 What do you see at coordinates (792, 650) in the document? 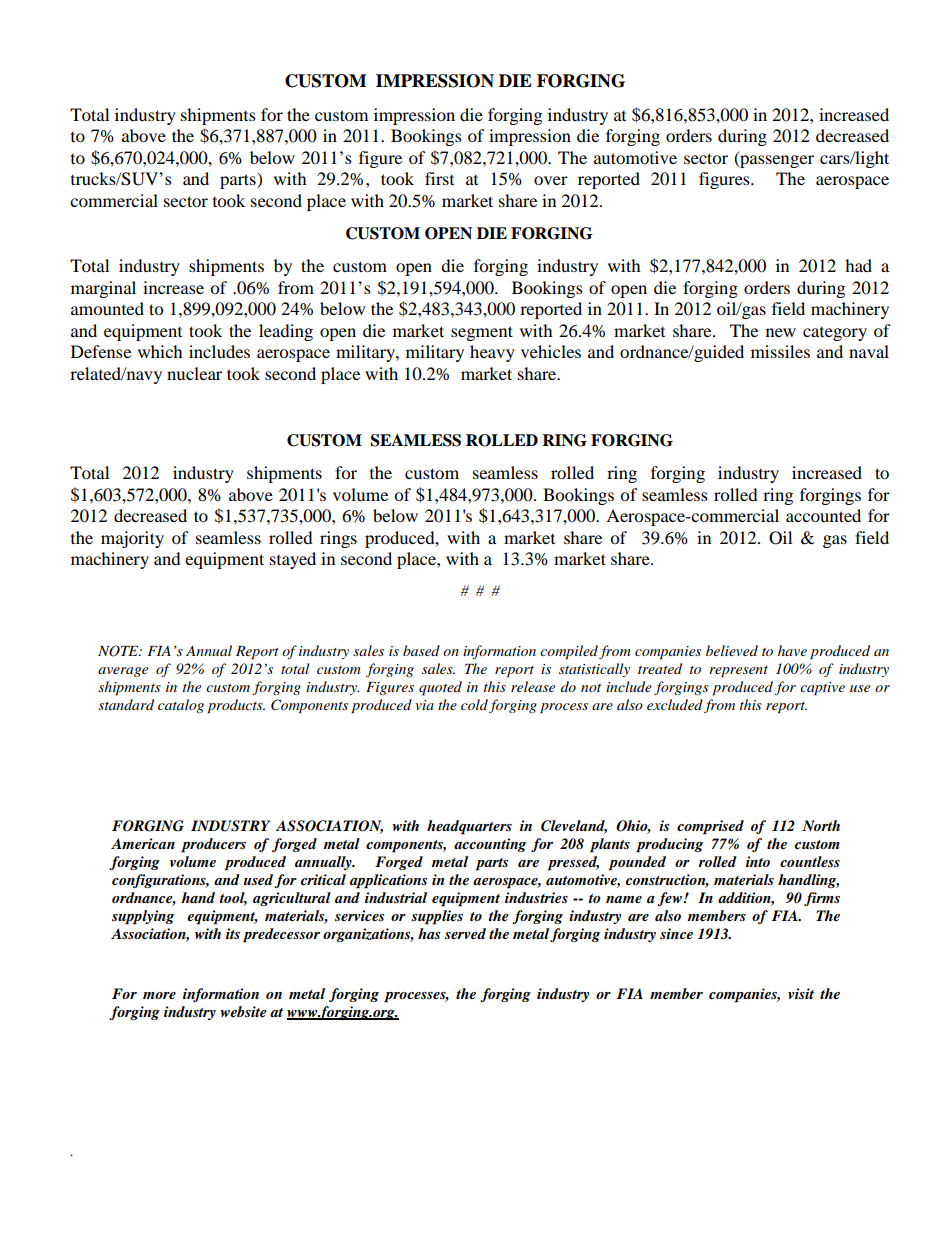
I see `have` at bounding box center [792, 650].
